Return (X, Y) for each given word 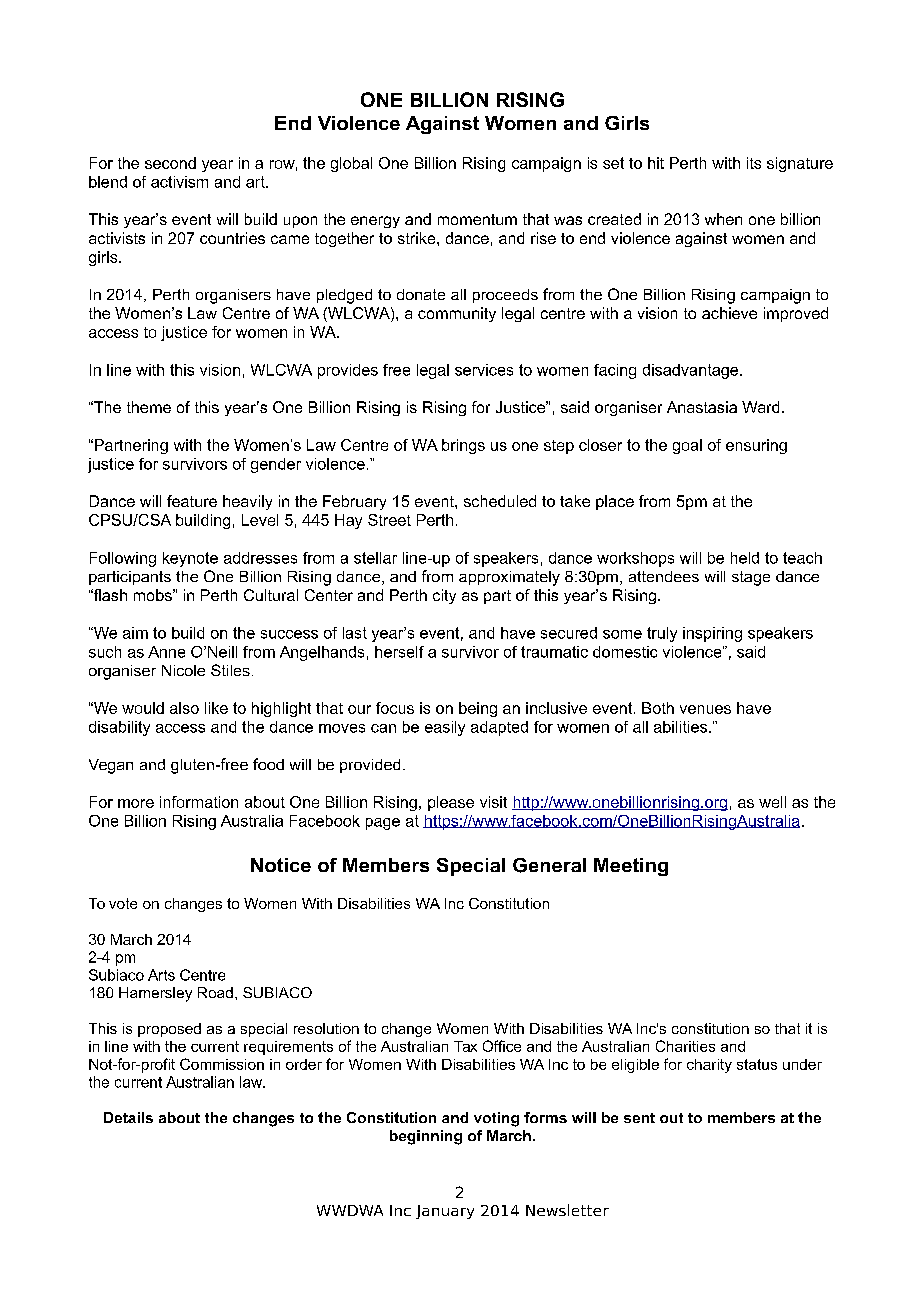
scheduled (500, 501)
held (745, 558)
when (723, 219)
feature (192, 501)
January (445, 1212)
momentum (477, 219)
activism (179, 182)
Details (128, 1117)
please (451, 803)
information (199, 802)
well (772, 802)
